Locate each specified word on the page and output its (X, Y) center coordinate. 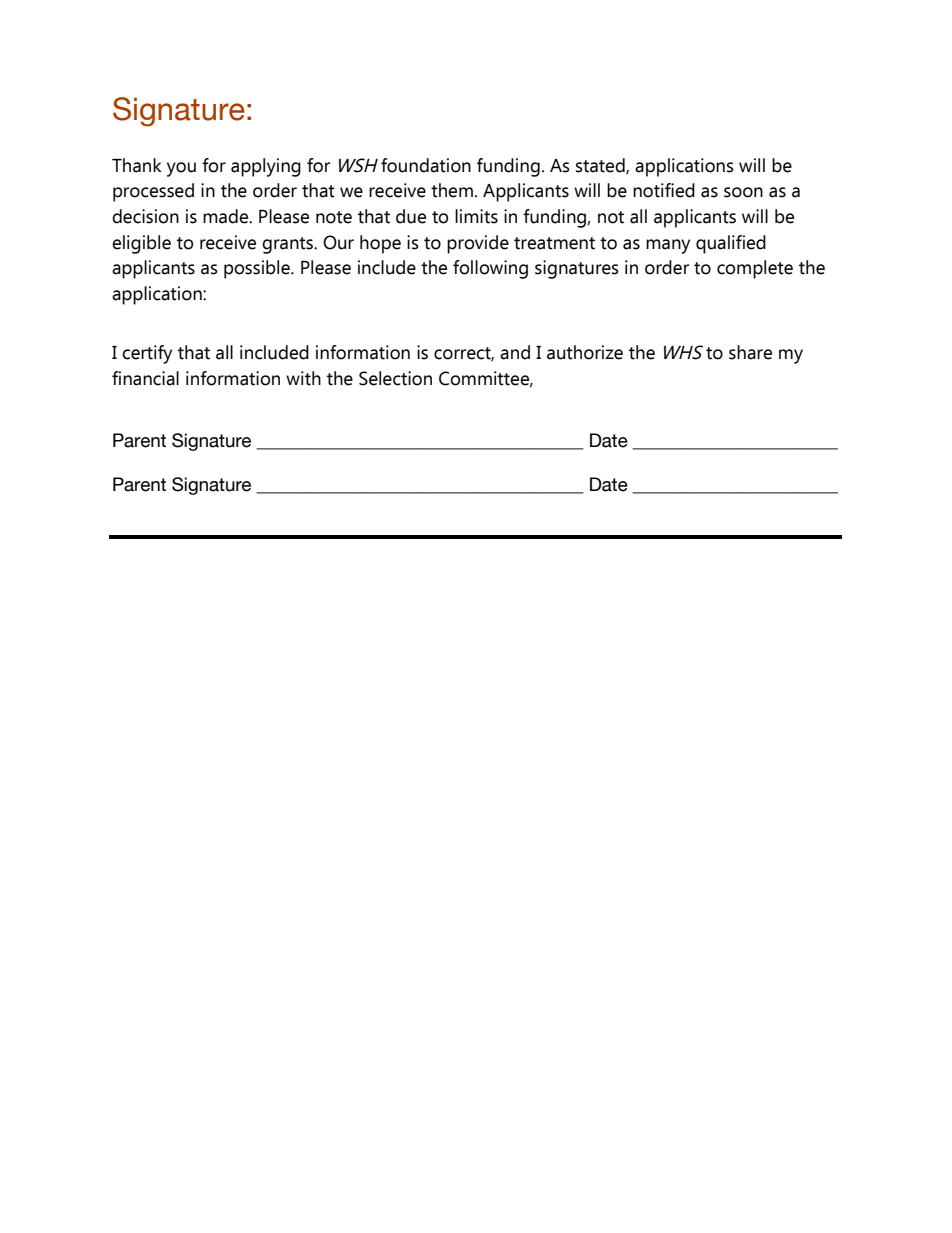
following (490, 269)
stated (601, 166)
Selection (395, 378)
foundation (426, 165)
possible (258, 269)
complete (755, 269)
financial (145, 378)
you (181, 169)
